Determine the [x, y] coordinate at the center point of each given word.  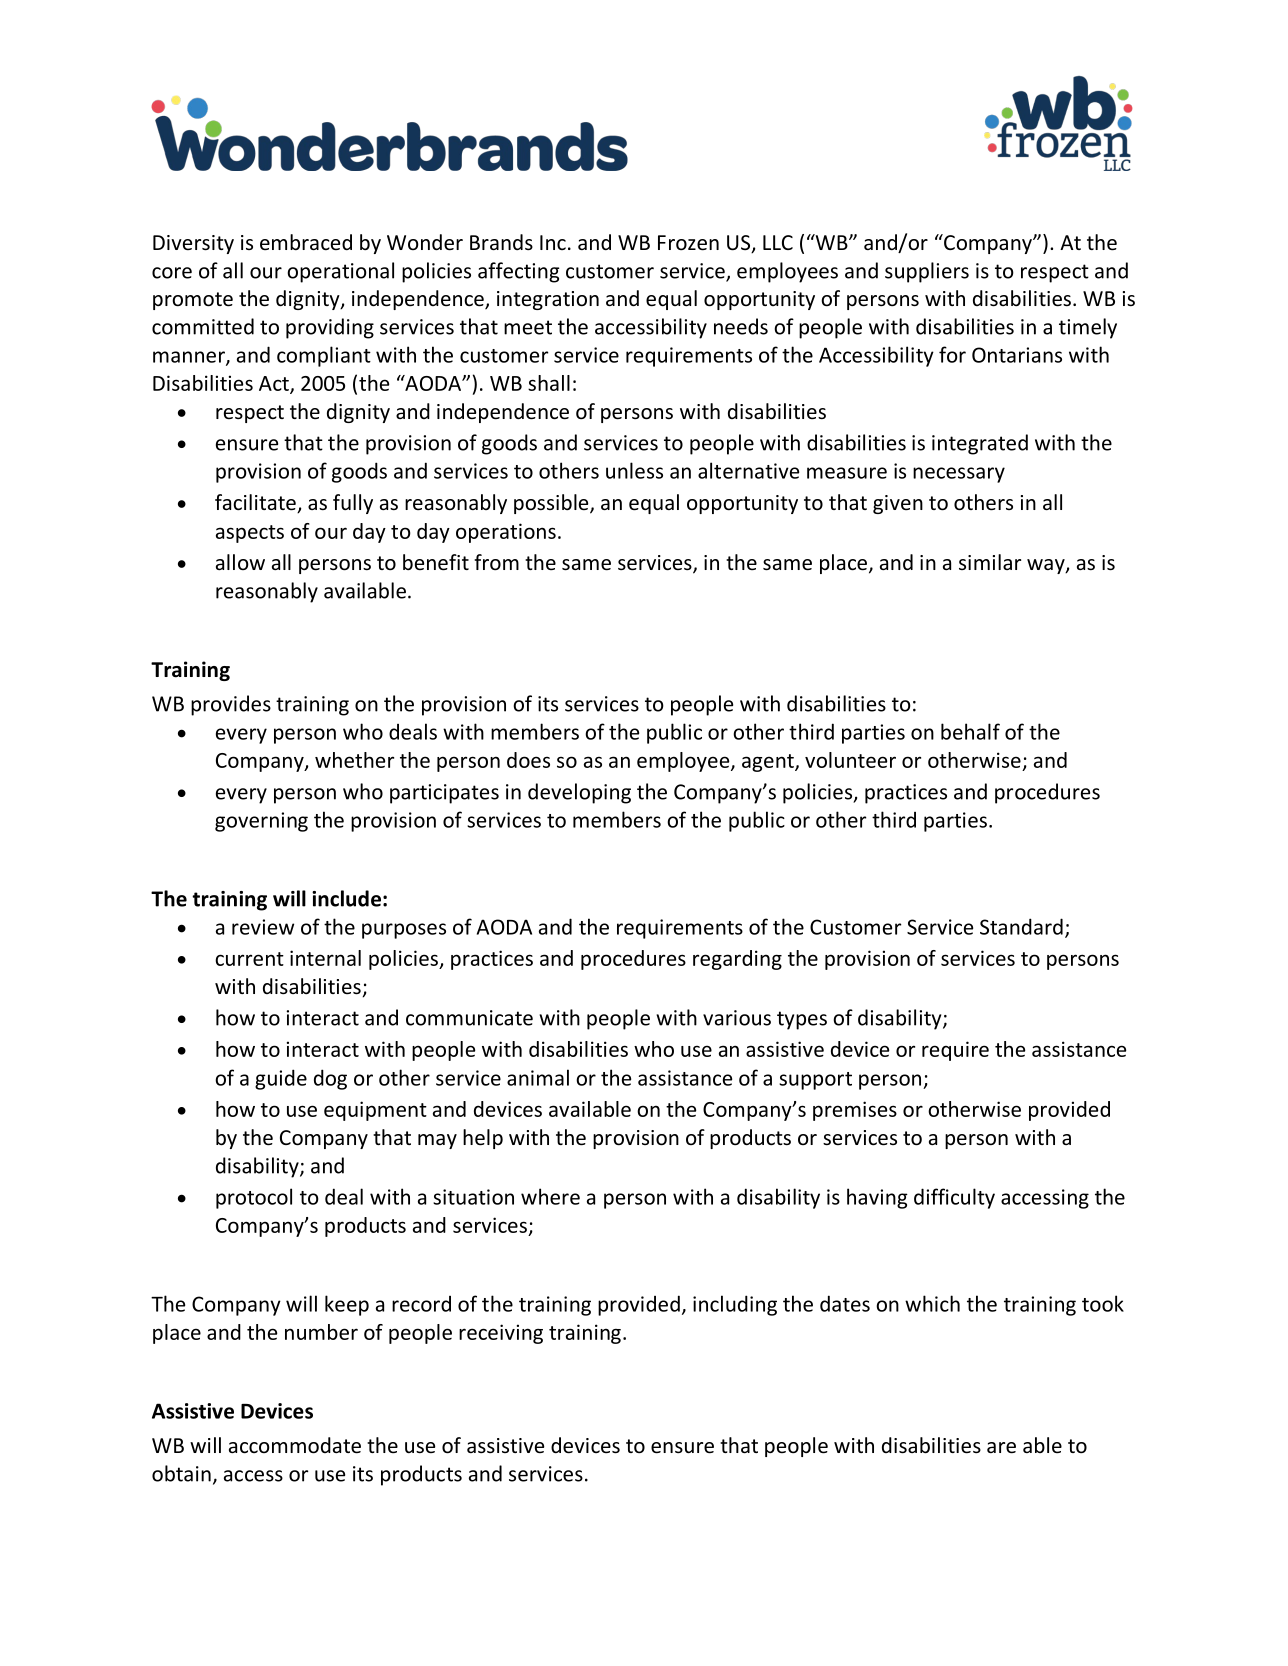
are [1001, 1448]
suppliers [927, 272]
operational [340, 272]
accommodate [295, 1445]
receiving [501, 1334]
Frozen [688, 243]
